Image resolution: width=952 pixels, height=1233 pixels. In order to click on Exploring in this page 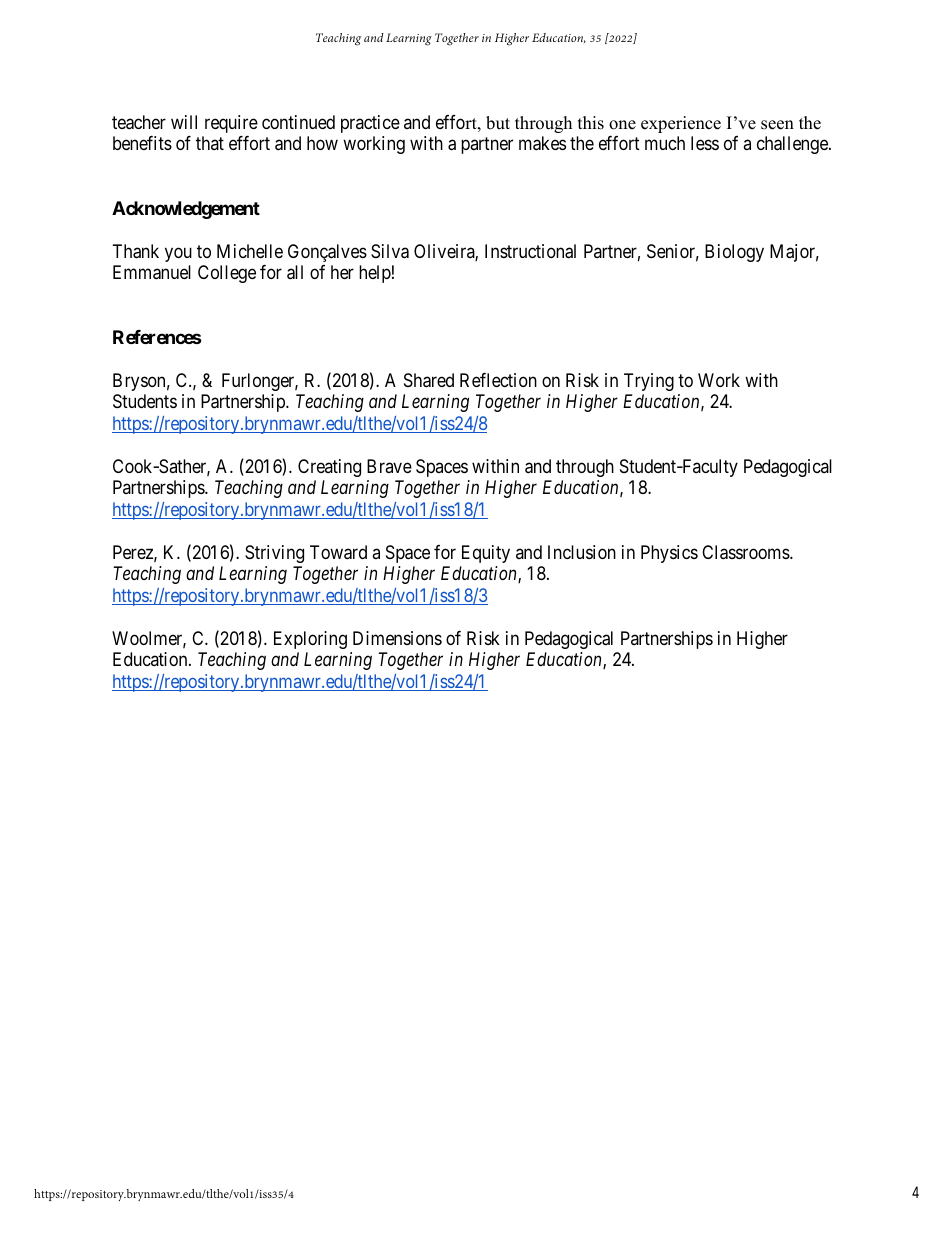, I will do `click(310, 640)`.
